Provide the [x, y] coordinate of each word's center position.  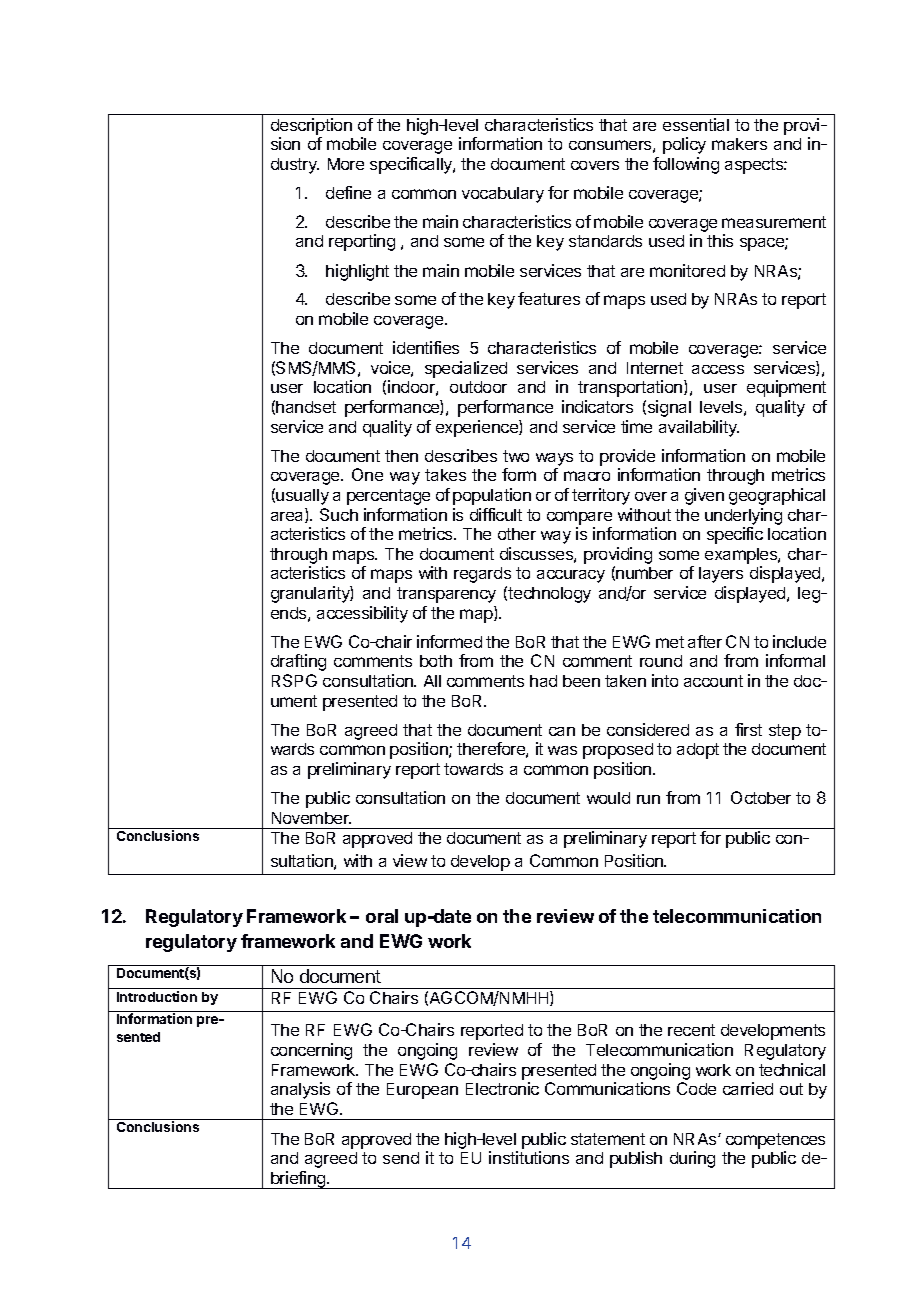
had [543, 681]
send [401, 1158]
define [348, 192]
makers [739, 144]
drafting [298, 662]
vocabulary [503, 195]
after [705, 641]
